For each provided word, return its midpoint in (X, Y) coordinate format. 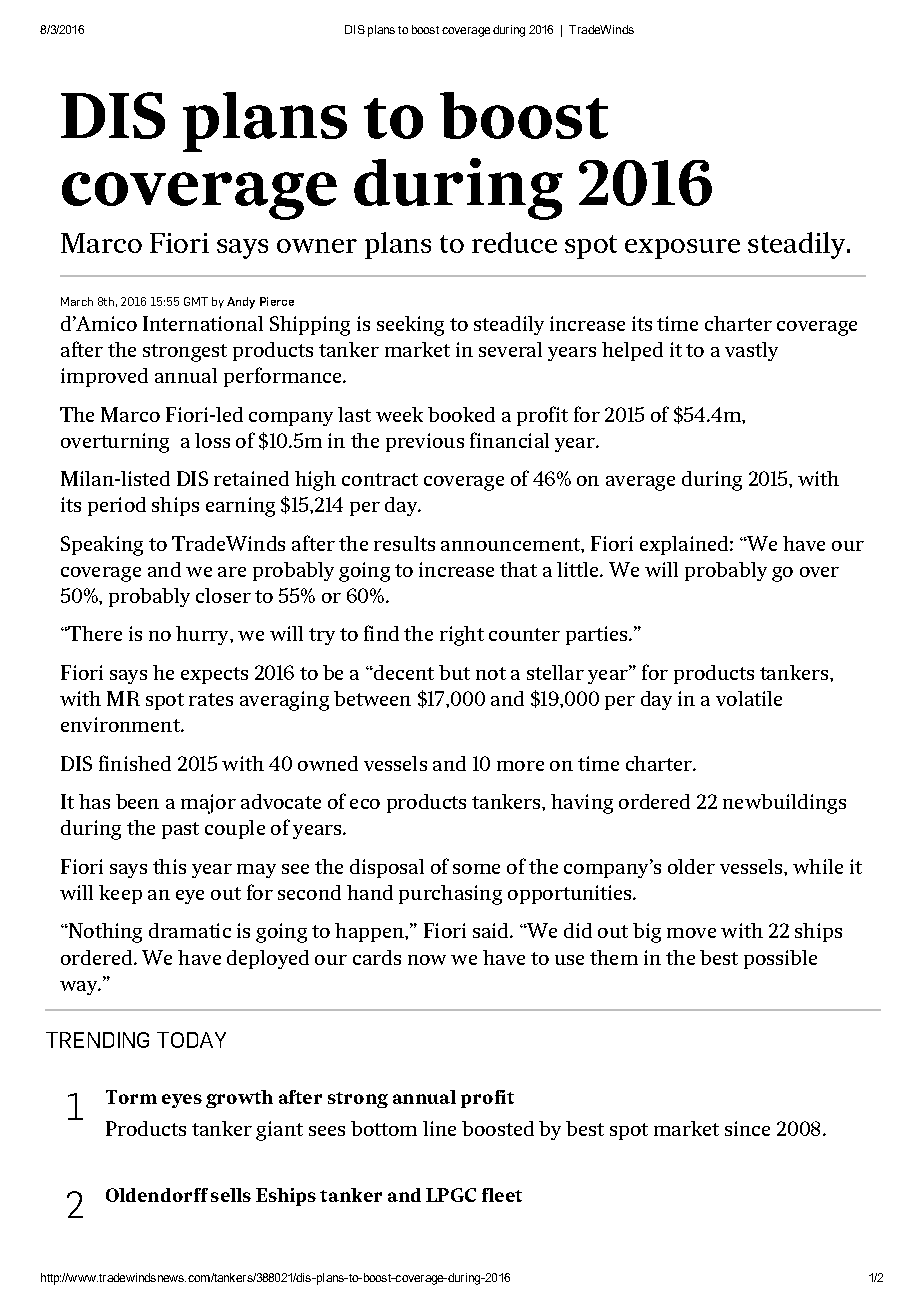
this (169, 866)
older (691, 866)
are (232, 572)
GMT (196, 301)
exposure (682, 249)
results (404, 543)
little (579, 569)
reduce (514, 242)
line (439, 1128)
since (747, 1128)
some (476, 869)
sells (231, 1195)
